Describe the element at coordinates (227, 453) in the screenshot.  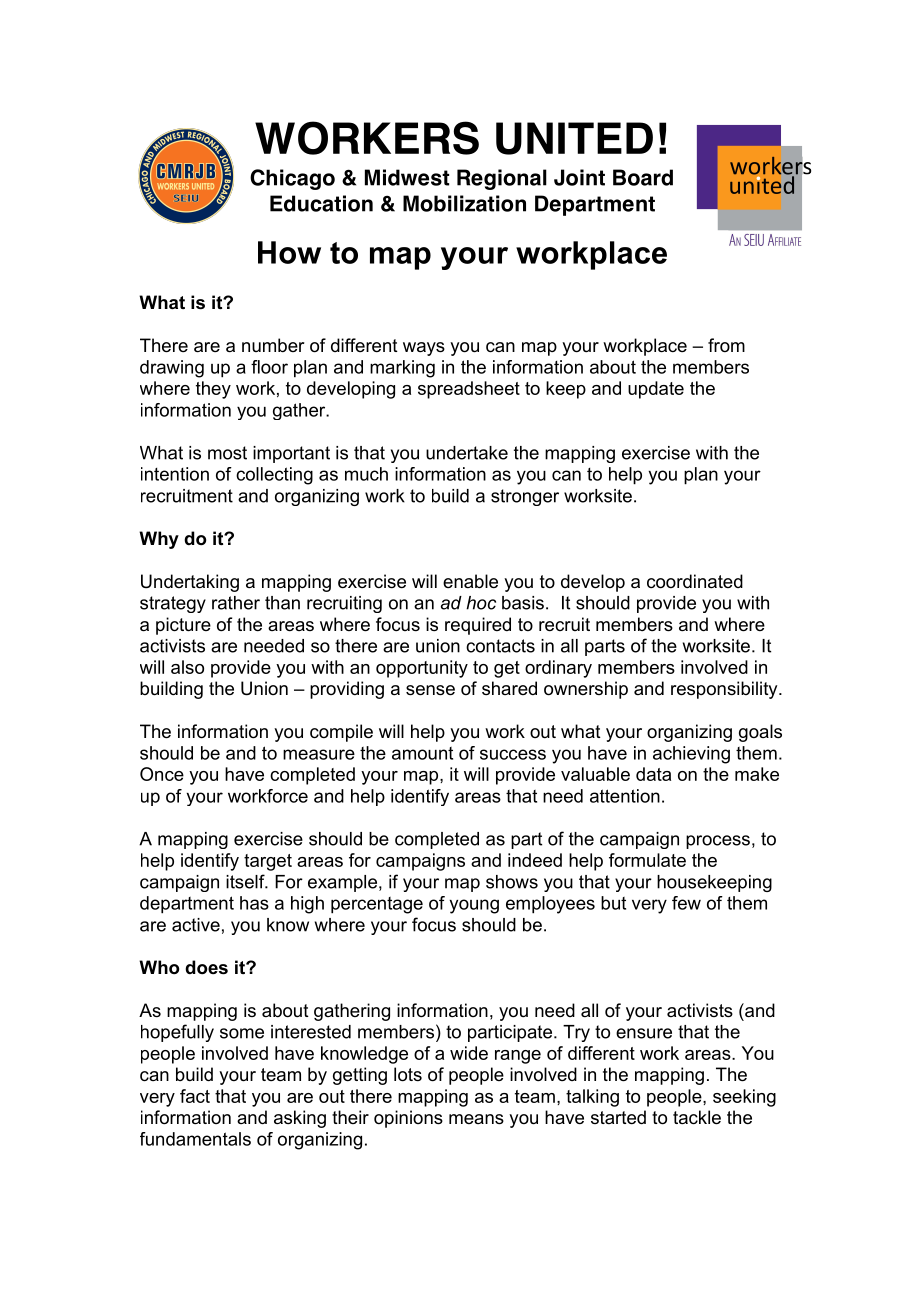
I see `most` at that location.
